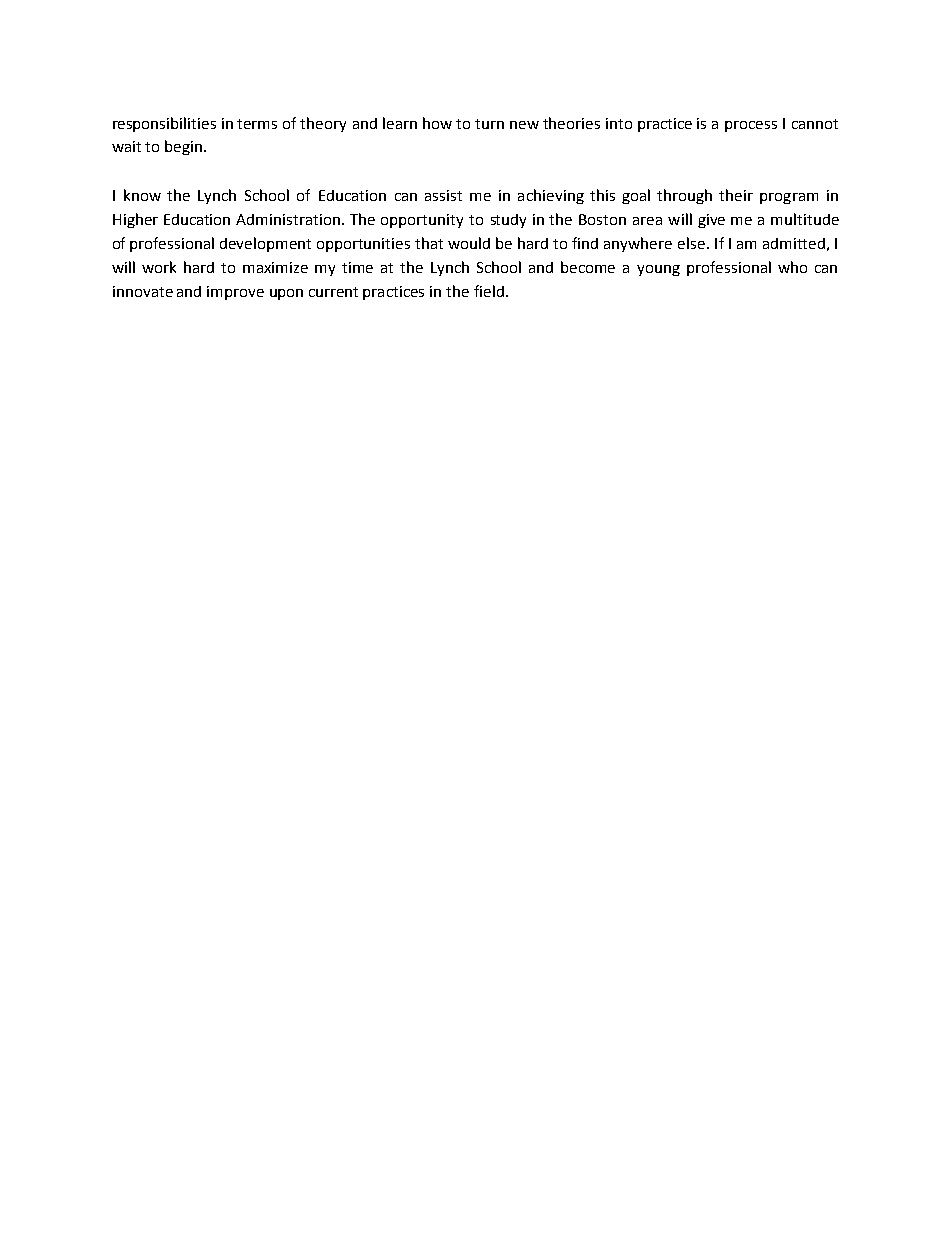  I want to click on field, so click(489, 291).
